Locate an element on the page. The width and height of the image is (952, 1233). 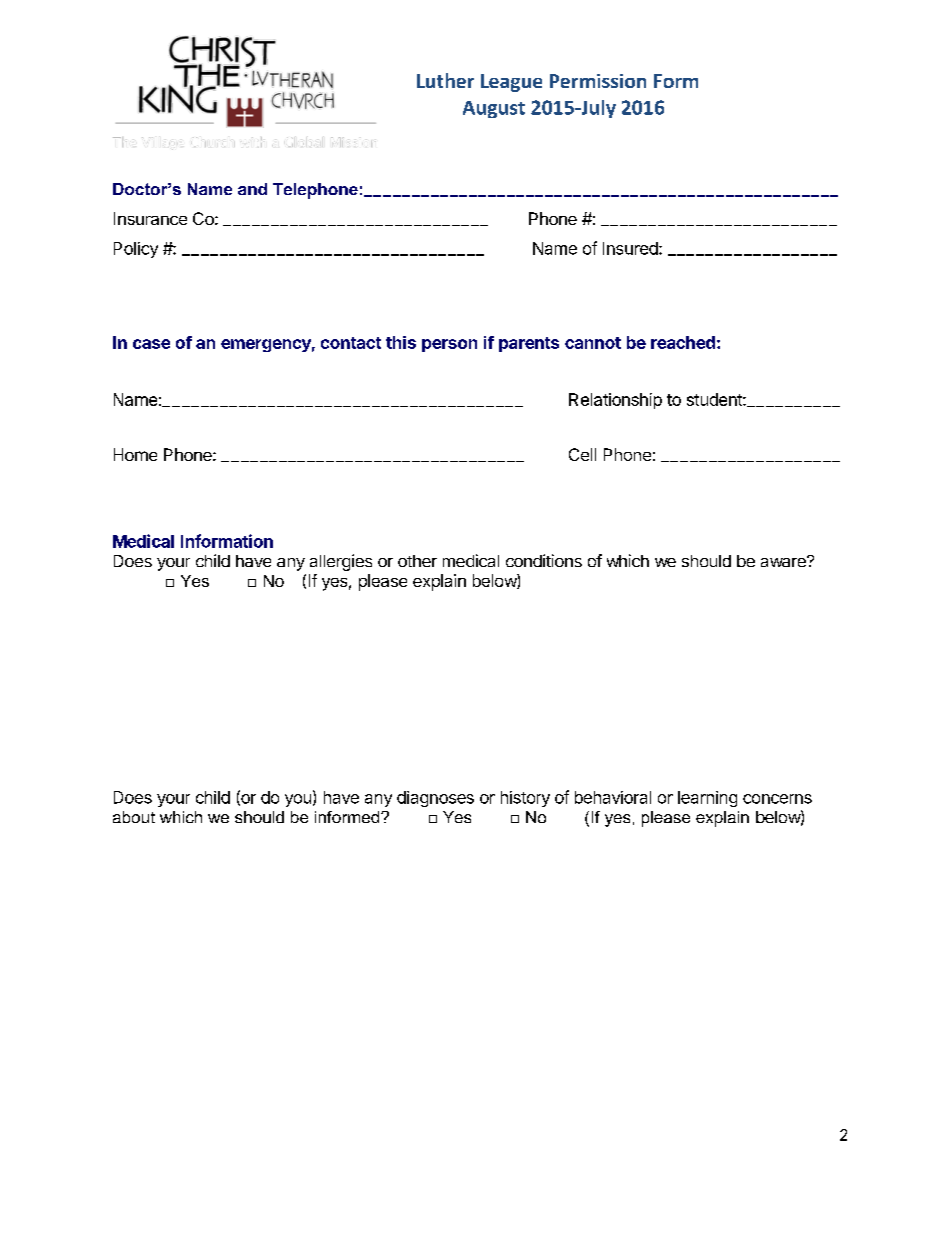
August is located at coordinates (494, 109).
